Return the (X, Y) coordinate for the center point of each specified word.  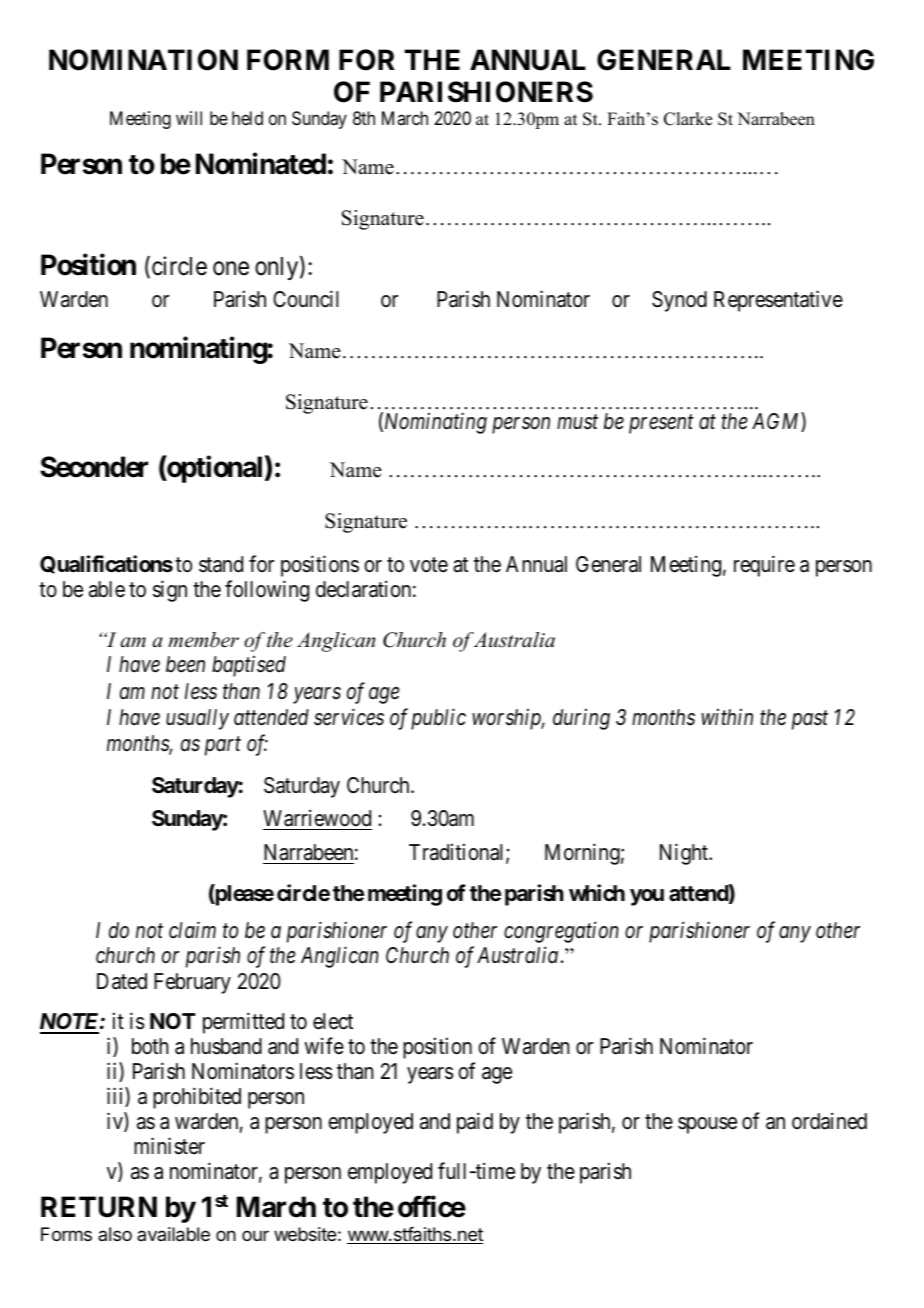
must (577, 422)
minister (169, 1146)
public (438, 719)
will (189, 118)
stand (221, 564)
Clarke (688, 119)
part (223, 747)
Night (685, 854)
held (247, 118)
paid (475, 1123)
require (764, 566)
